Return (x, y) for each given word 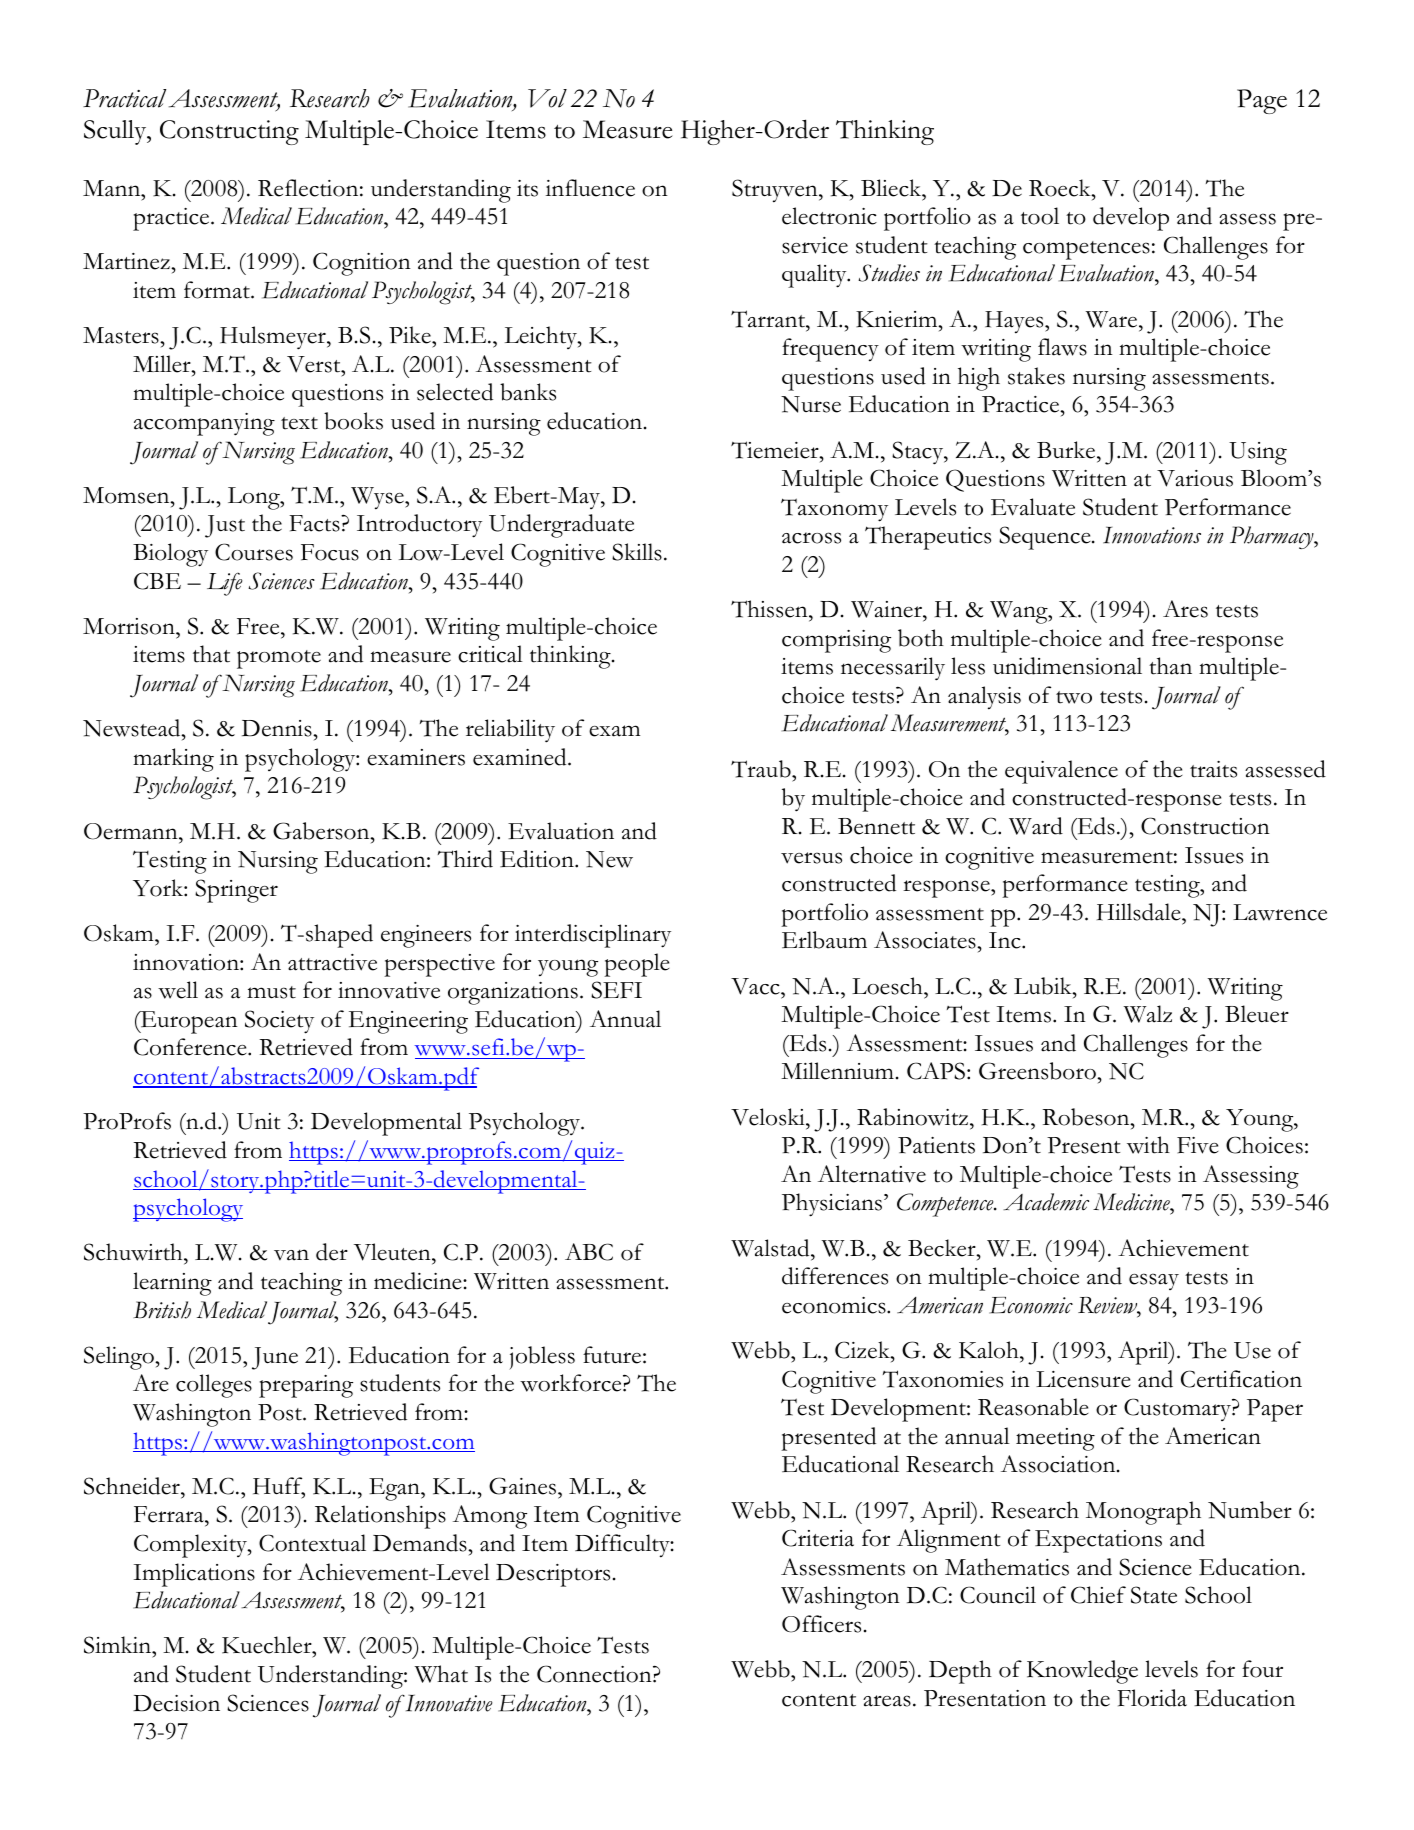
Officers (821, 1624)
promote (279, 659)
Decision (176, 1703)
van (291, 1255)
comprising (836, 641)
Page (1262, 101)
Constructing (229, 132)
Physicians (833, 1205)
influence (590, 188)
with (1148, 1145)
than (1170, 666)
